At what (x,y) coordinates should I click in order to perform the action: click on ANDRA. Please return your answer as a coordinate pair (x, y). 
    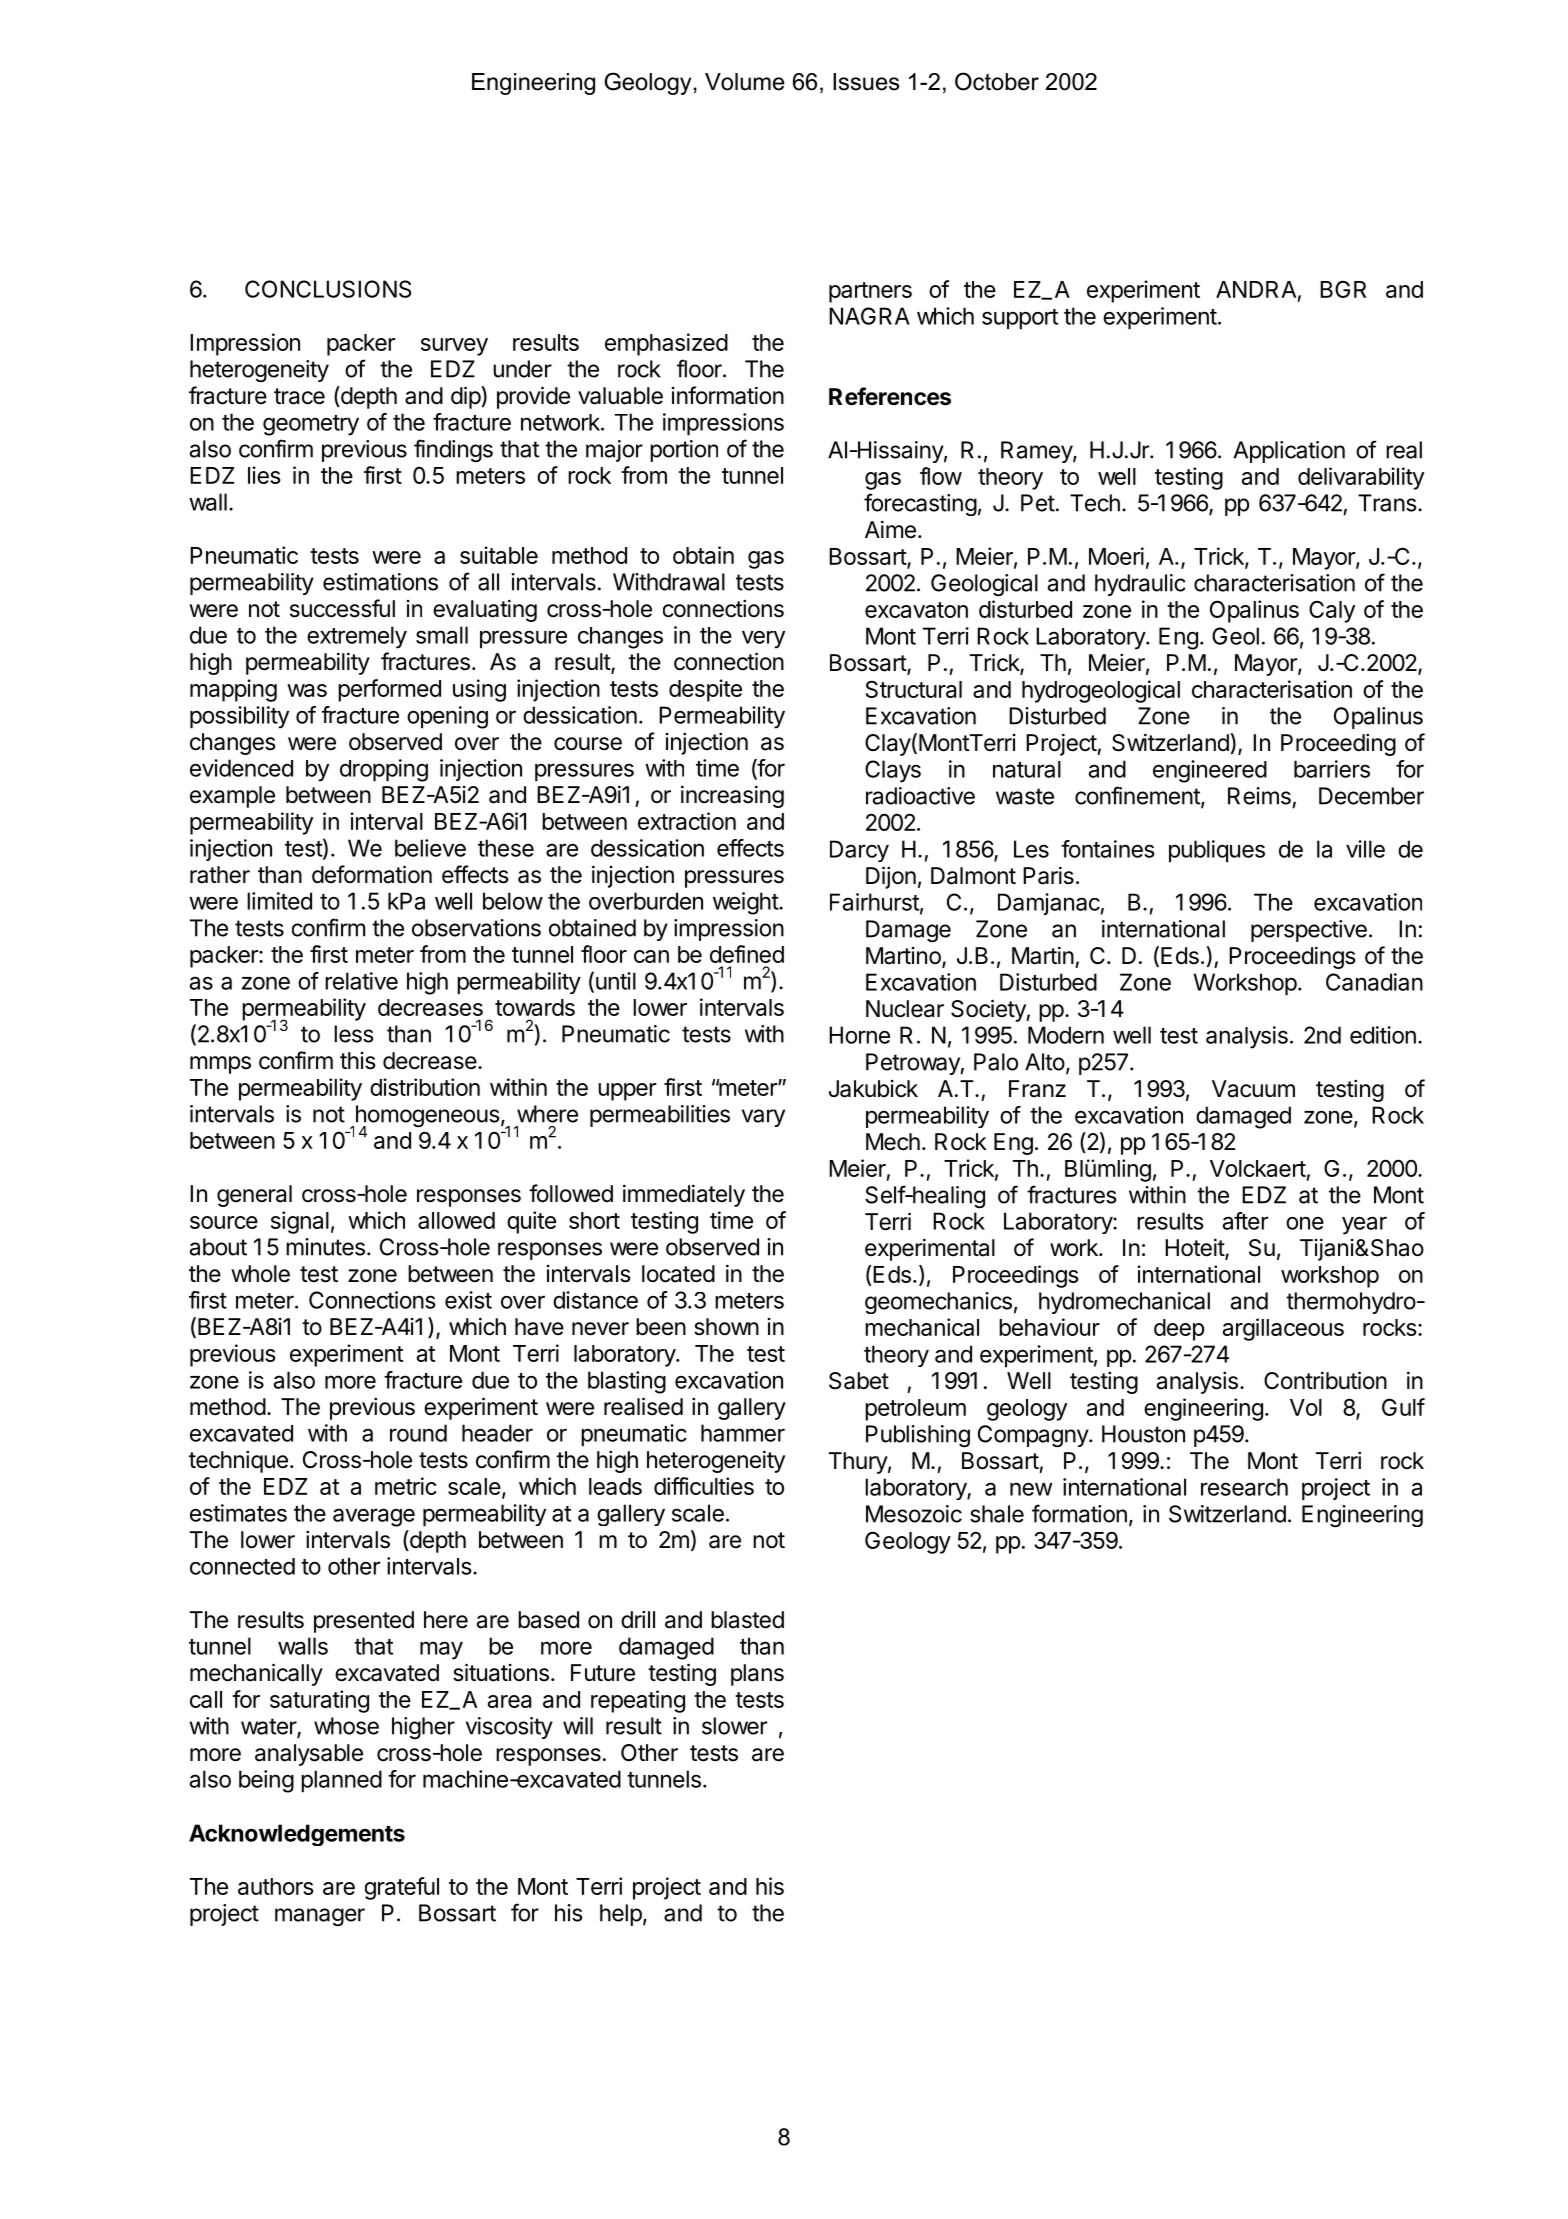
    Looking at the image, I should click on (1256, 289).
